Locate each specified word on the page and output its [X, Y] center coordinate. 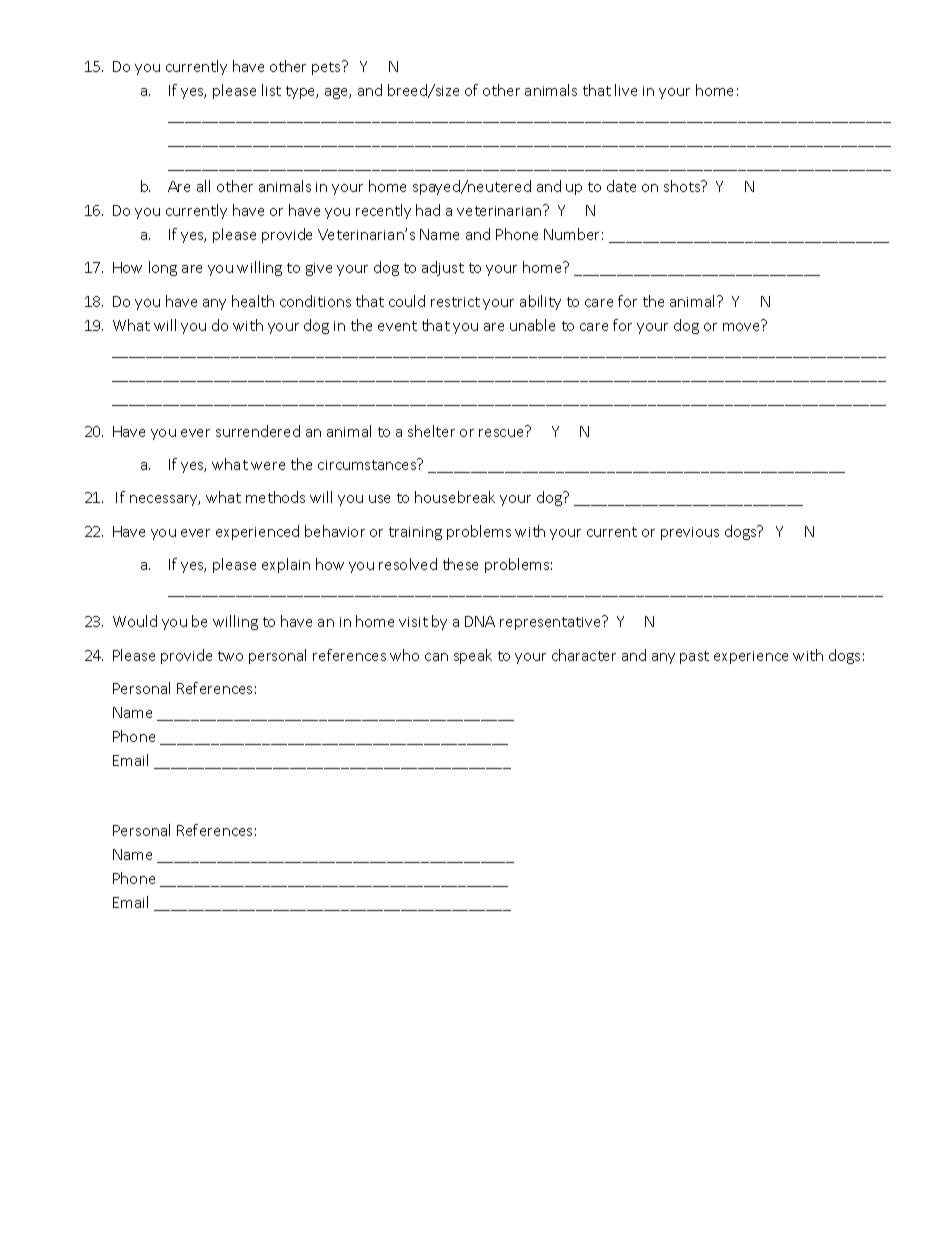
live [626, 90]
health [253, 301]
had [428, 210]
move [741, 327]
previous [690, 533]
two [230, 656]
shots [683, 186]
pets [327, 68]
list [271, 90]
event [397, 326]
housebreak [455, 497]
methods [275, 497]
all [203, 186]
